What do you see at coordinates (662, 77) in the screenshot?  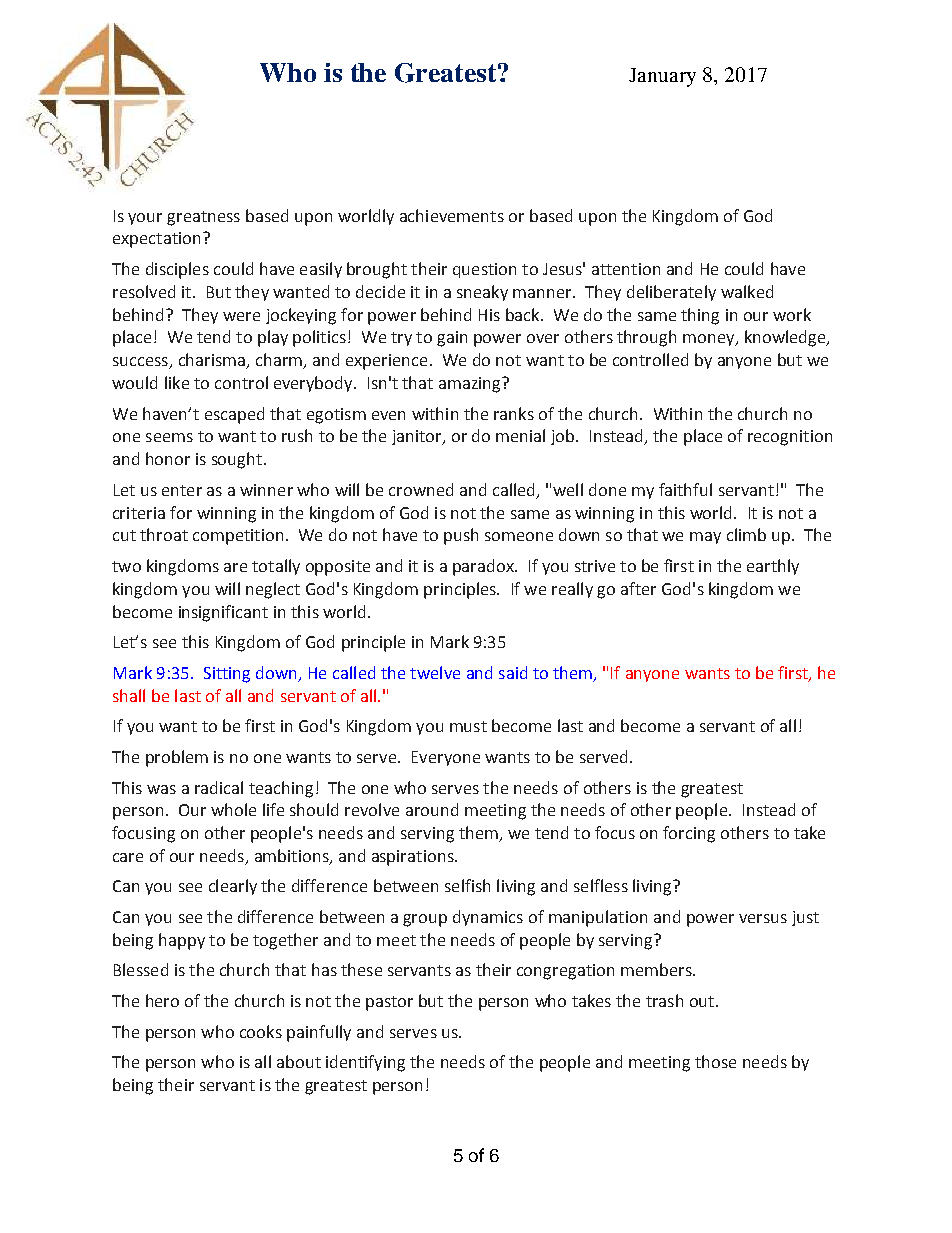 I see `January` at bounding box center [662, 77].
